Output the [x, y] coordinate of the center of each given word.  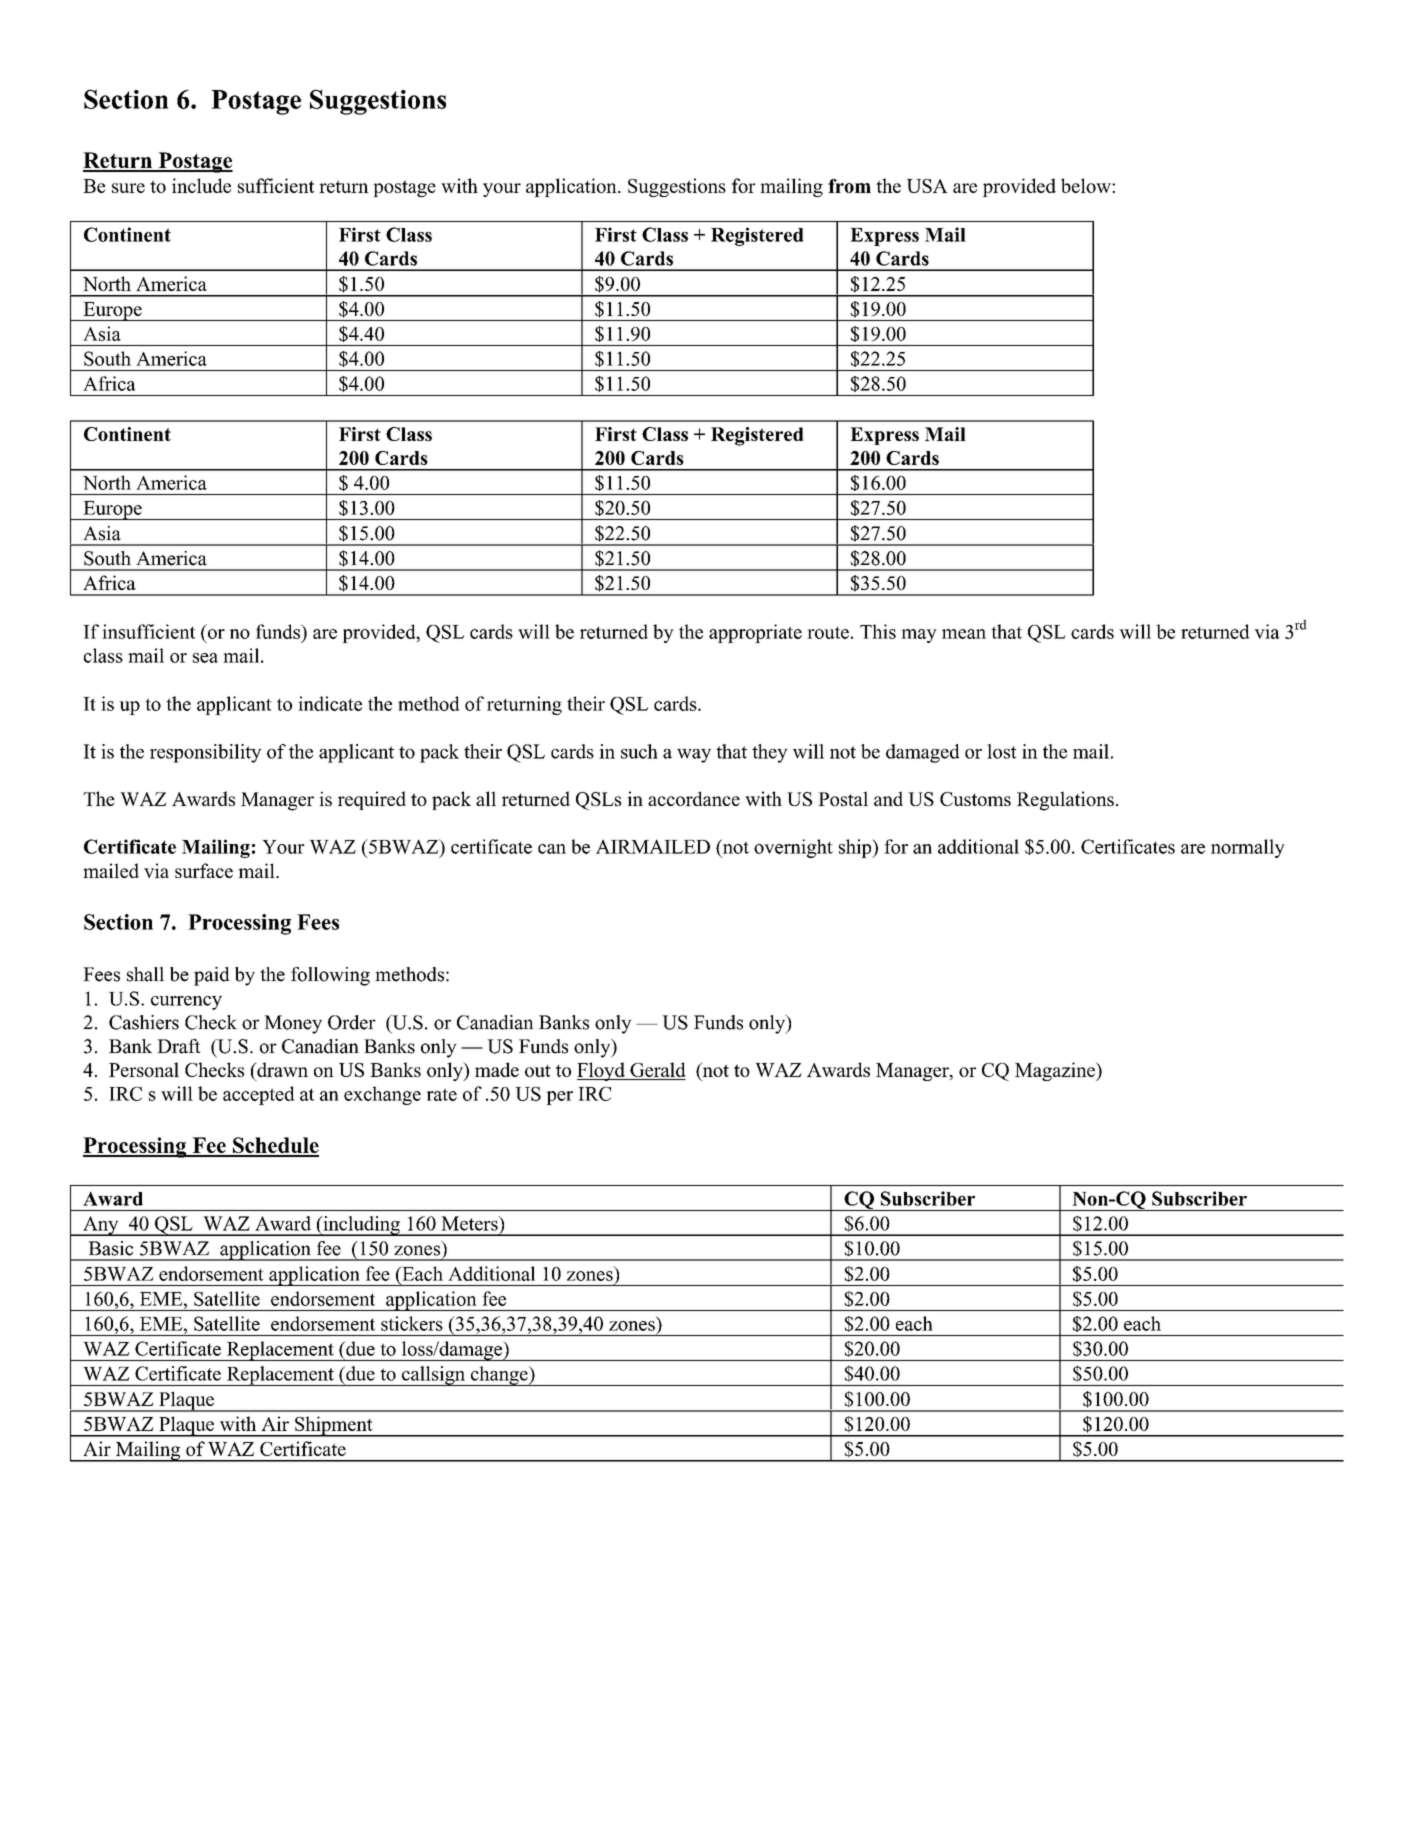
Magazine [1056, 1071]
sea [205, 658]
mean [964, 634]
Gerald [657, 1071]
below [1087, 185]
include [201, 185]
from [849, 186]
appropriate [755, 633]
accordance [694, 798]
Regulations [1065, 801]
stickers [412, 1323]
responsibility [206, 753]
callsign [434, 1376]
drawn [281, 1069]
